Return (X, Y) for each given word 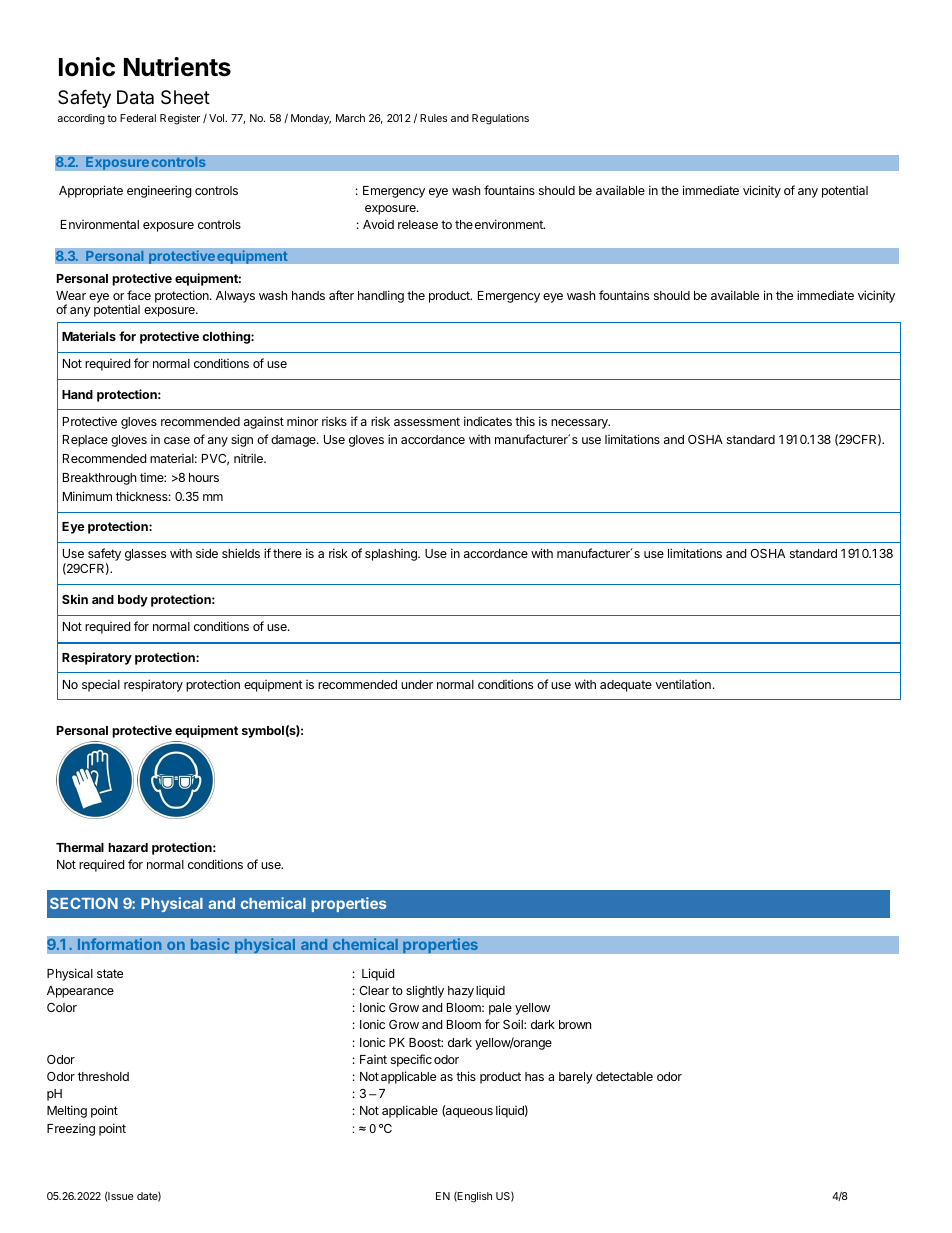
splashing (392, 555)
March (350, 118)
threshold (103, 1076)
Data (135, 97)
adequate (626, 686)
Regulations (500, 119)
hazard (128, 847)
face (139, 295)
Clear (374, 990)
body (133, 601)
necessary (580, 424)
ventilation (683, 684)
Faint (373, 1059)
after (341, 295)
